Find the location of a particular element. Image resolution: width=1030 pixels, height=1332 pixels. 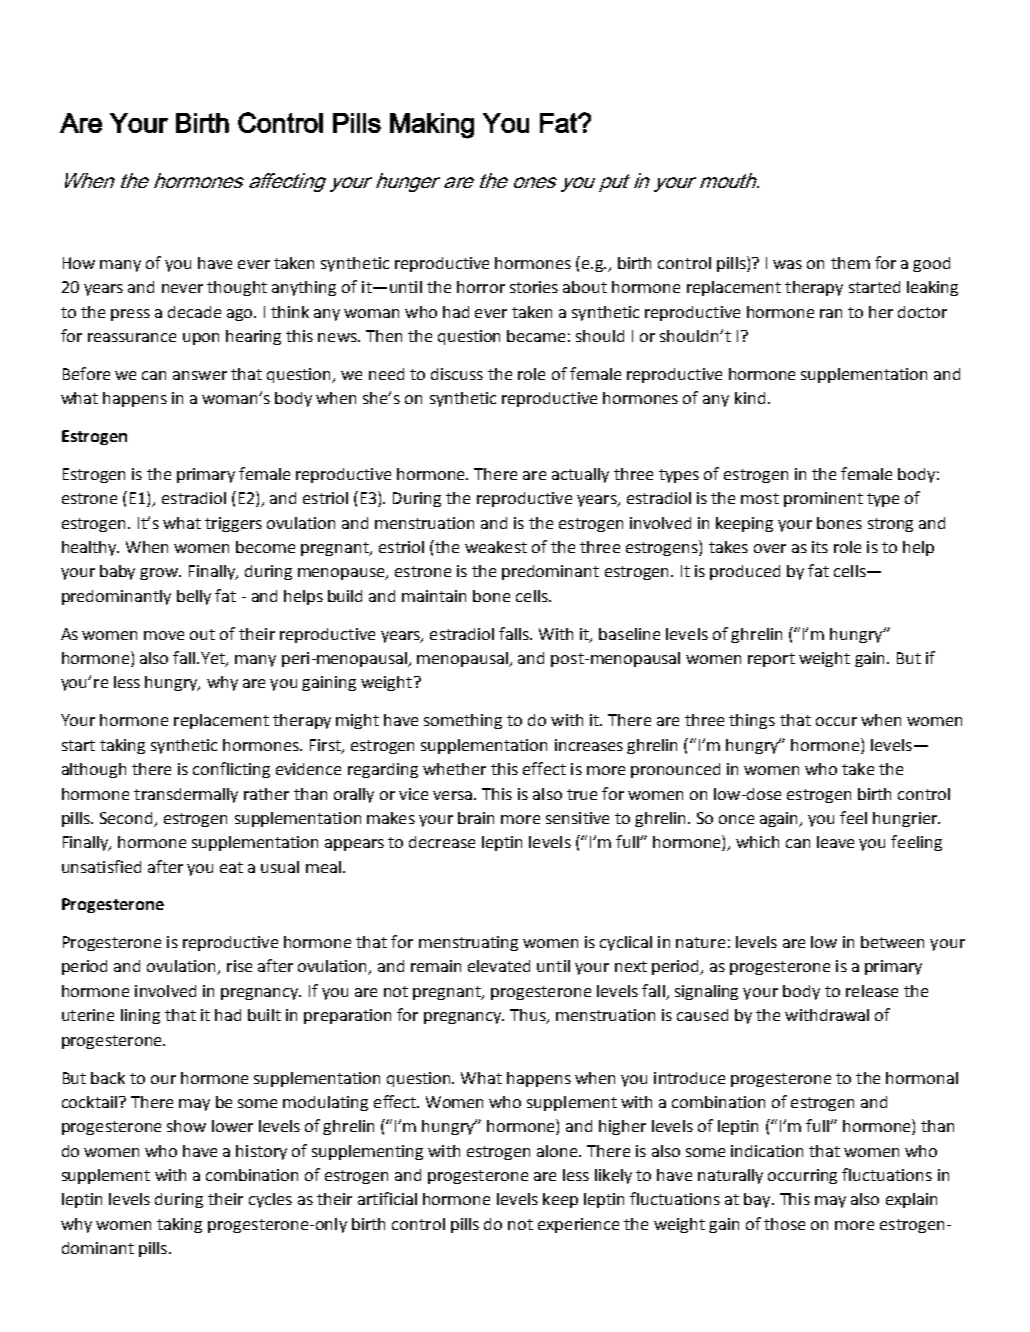

rise is located at coordinates (239, 966).
